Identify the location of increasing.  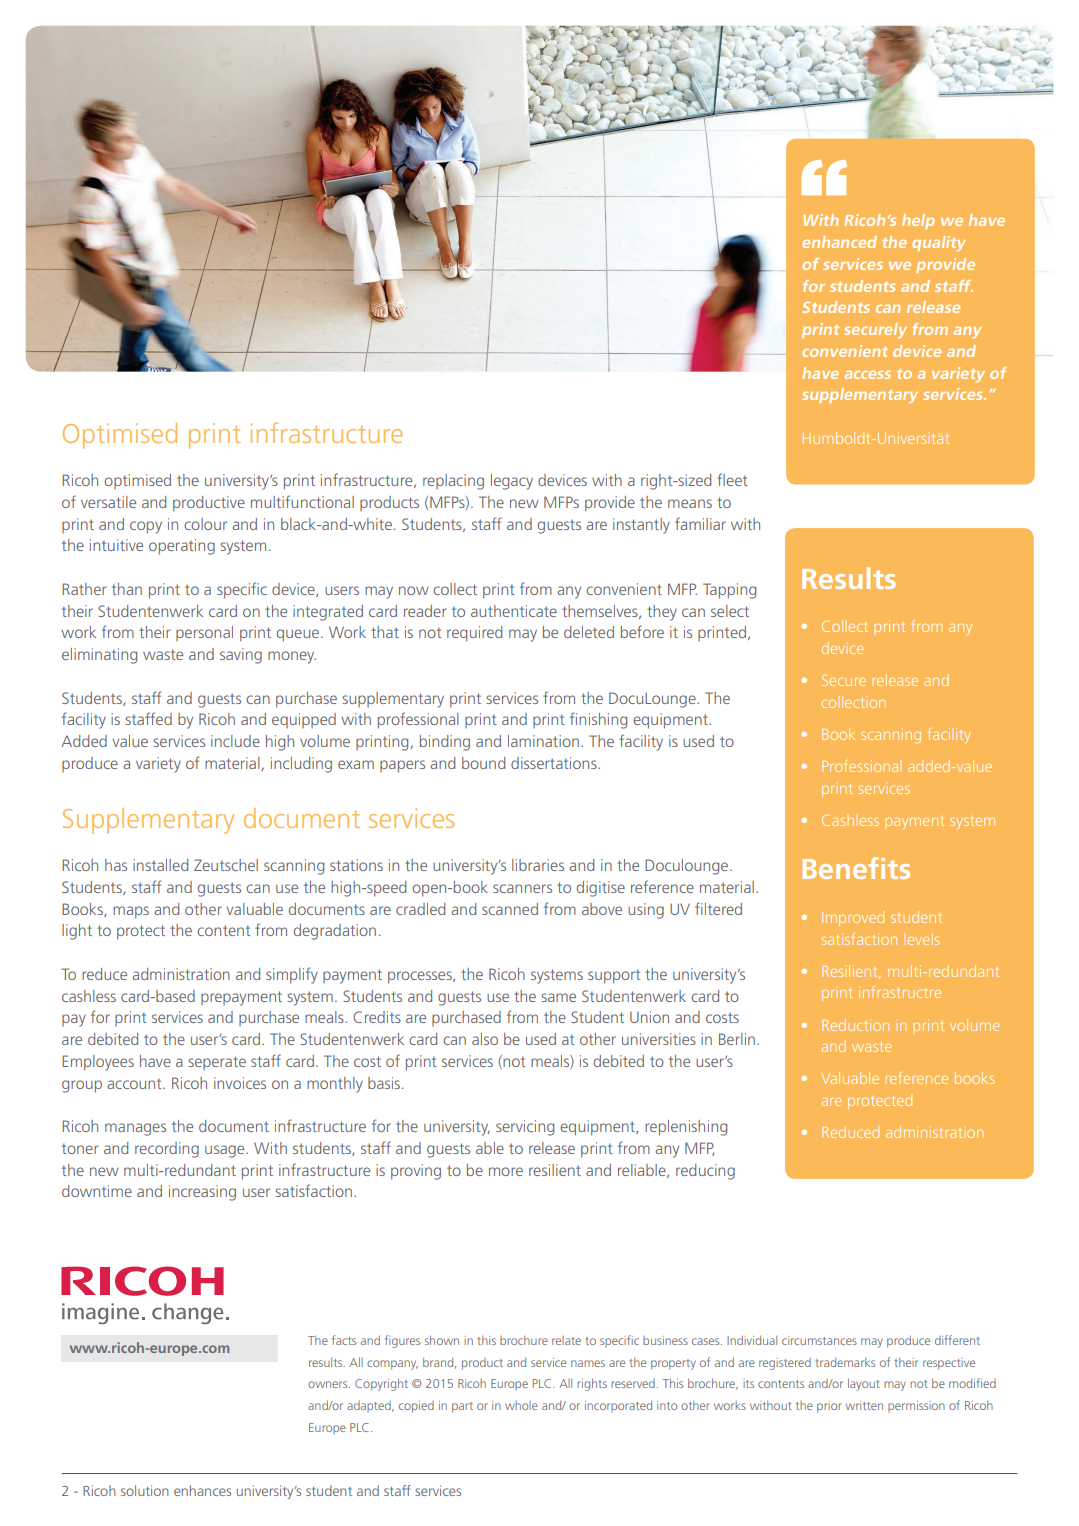
(202, 1193).
